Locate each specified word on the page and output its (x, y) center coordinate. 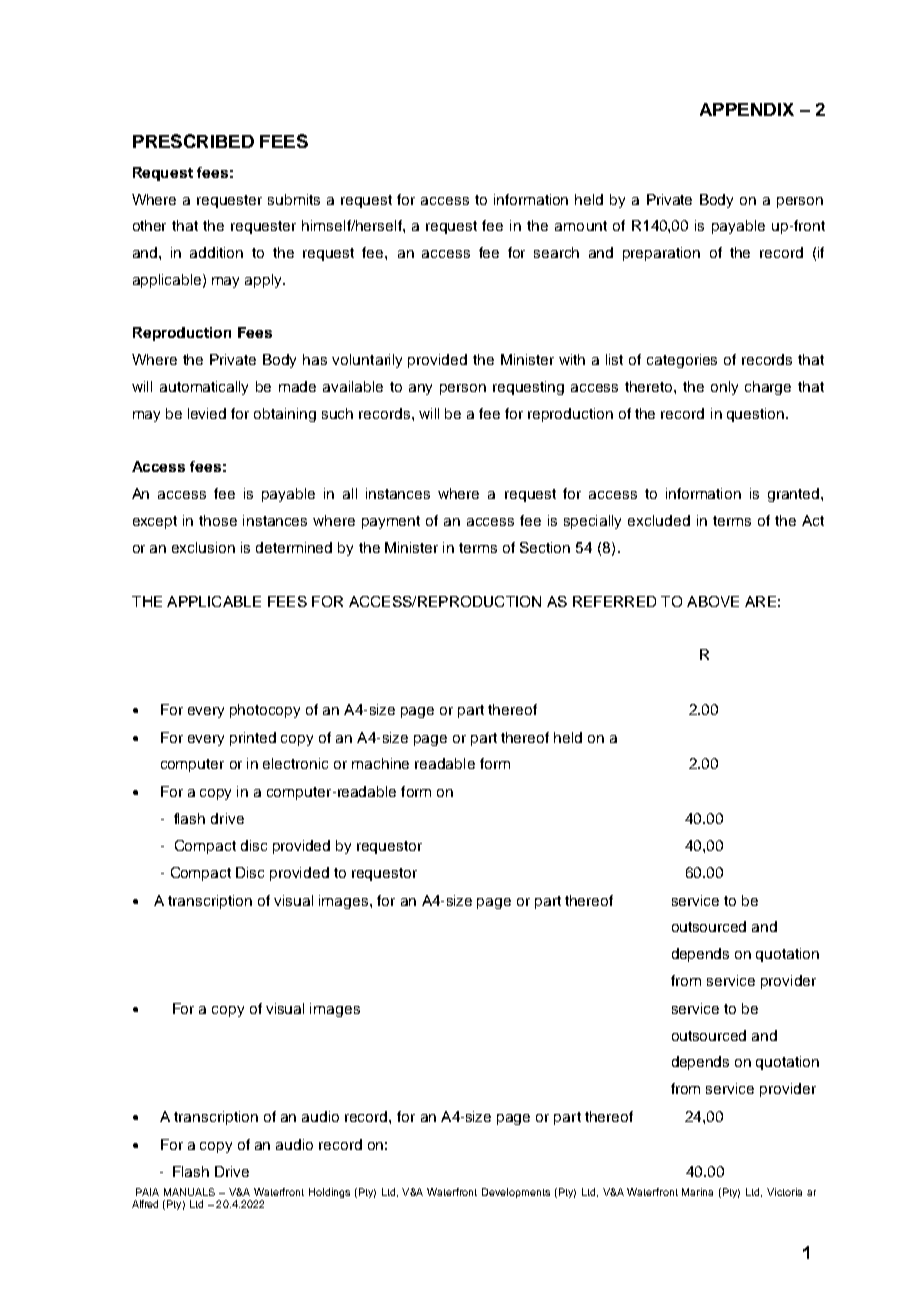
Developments (516, 1193)
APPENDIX (747, 109)
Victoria (784, 1192)
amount (581, 226)
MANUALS (189, 1192)
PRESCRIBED (193, 141)
